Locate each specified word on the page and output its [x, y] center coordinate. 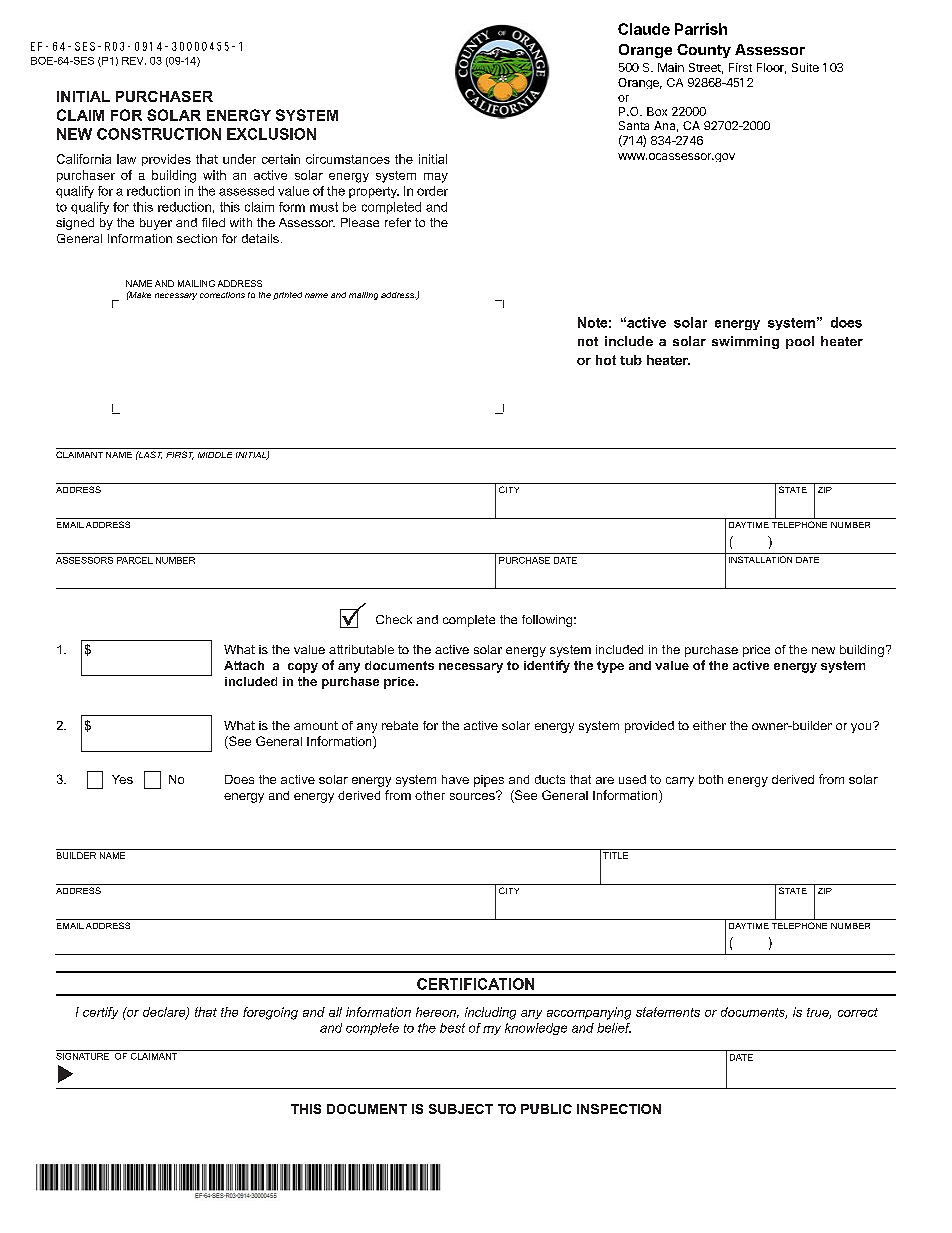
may [436, 178]
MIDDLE [215, 455]
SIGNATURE [84, 1055]
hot [606, 360]
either [709, 725]
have [455, 779]
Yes [122, 779]
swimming [745, 342]
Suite [805, 67]
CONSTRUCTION [159, 134]
